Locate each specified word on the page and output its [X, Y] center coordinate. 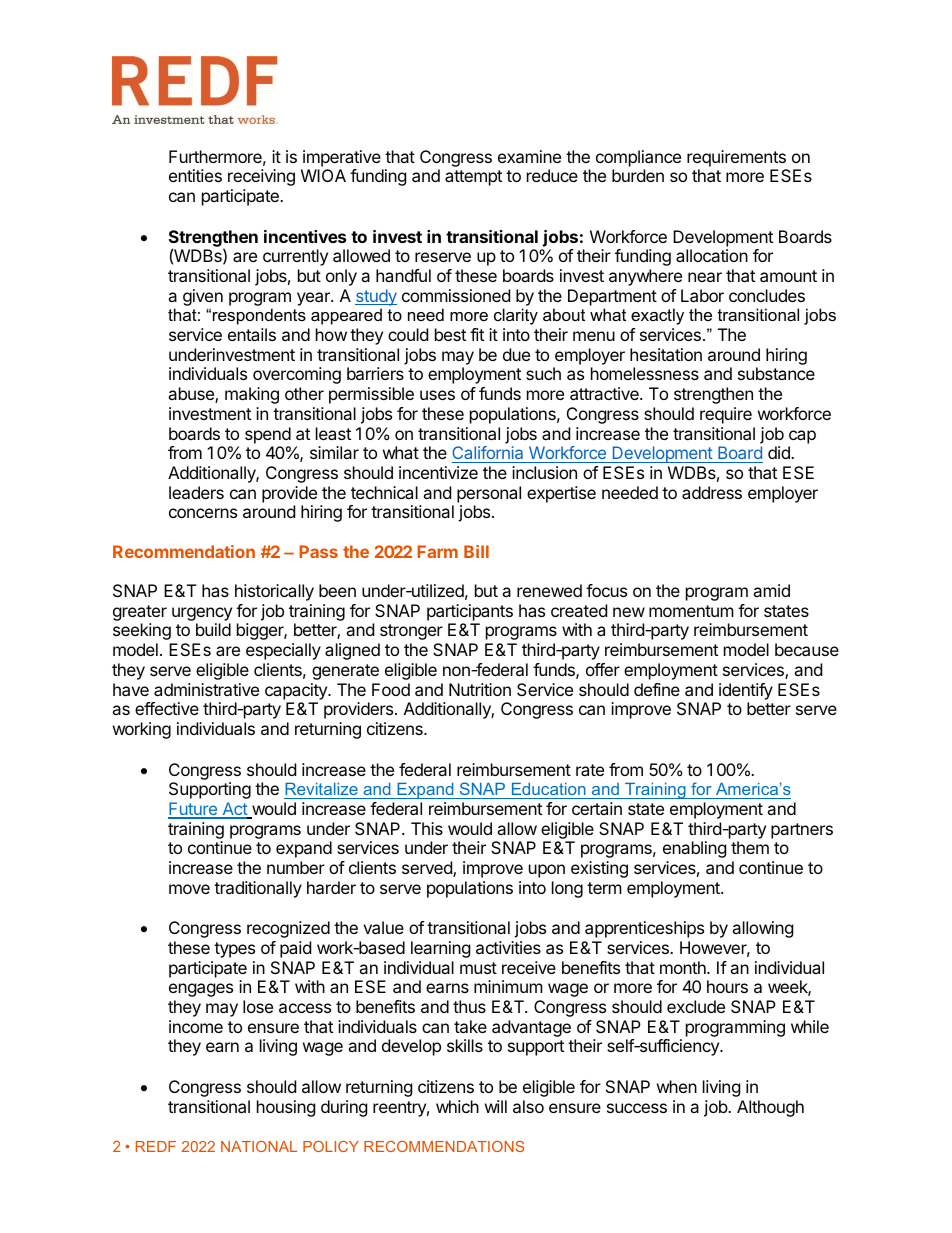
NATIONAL [259, 1146]
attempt [473, 178]
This [427, 828]
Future [193, 810]
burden [638, 175]
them [750, 847]
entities [195, 175]
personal [489, 494]
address [712, 492]
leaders [196, 492]
